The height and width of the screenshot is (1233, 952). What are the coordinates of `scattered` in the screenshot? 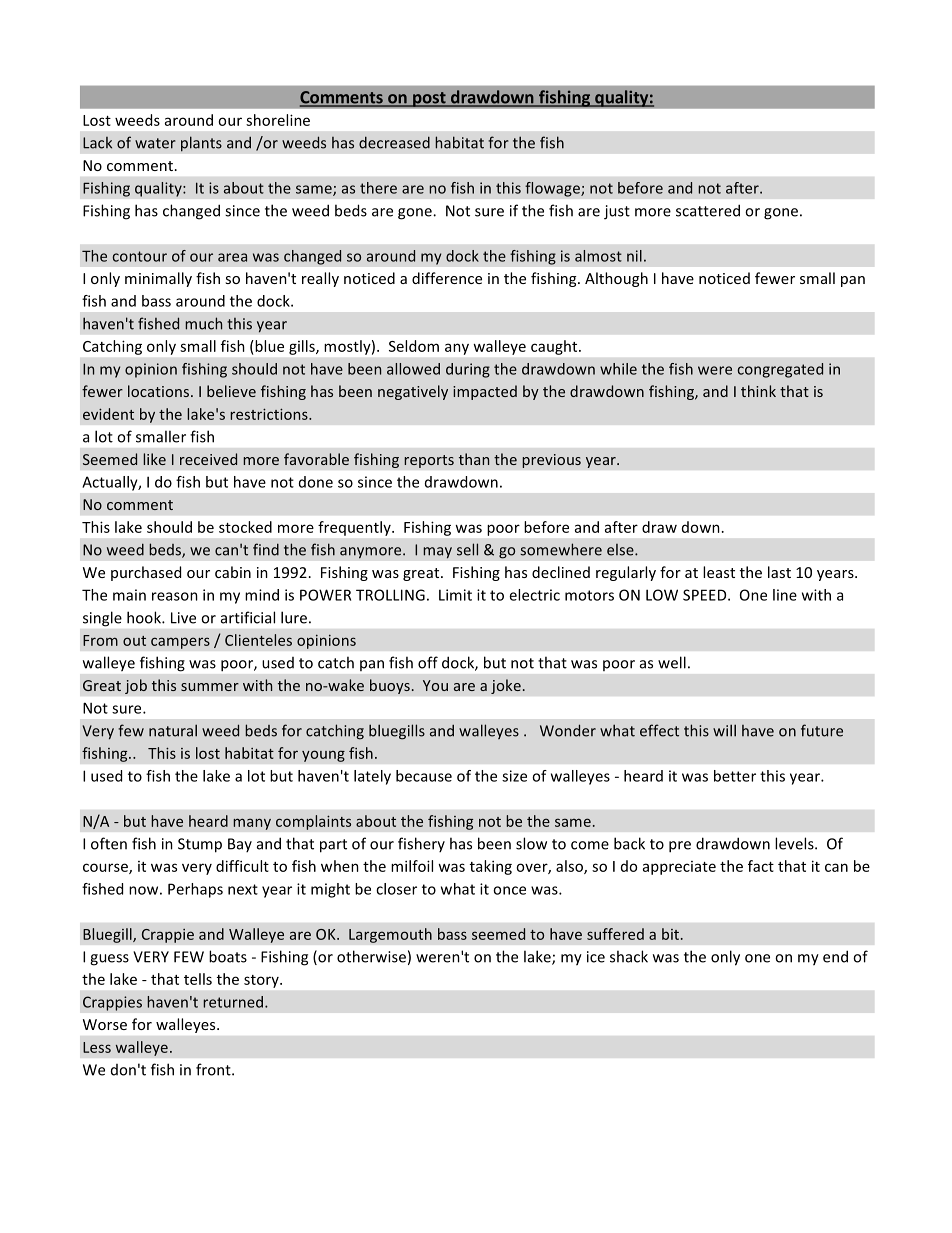 It's located at (708, 210).
